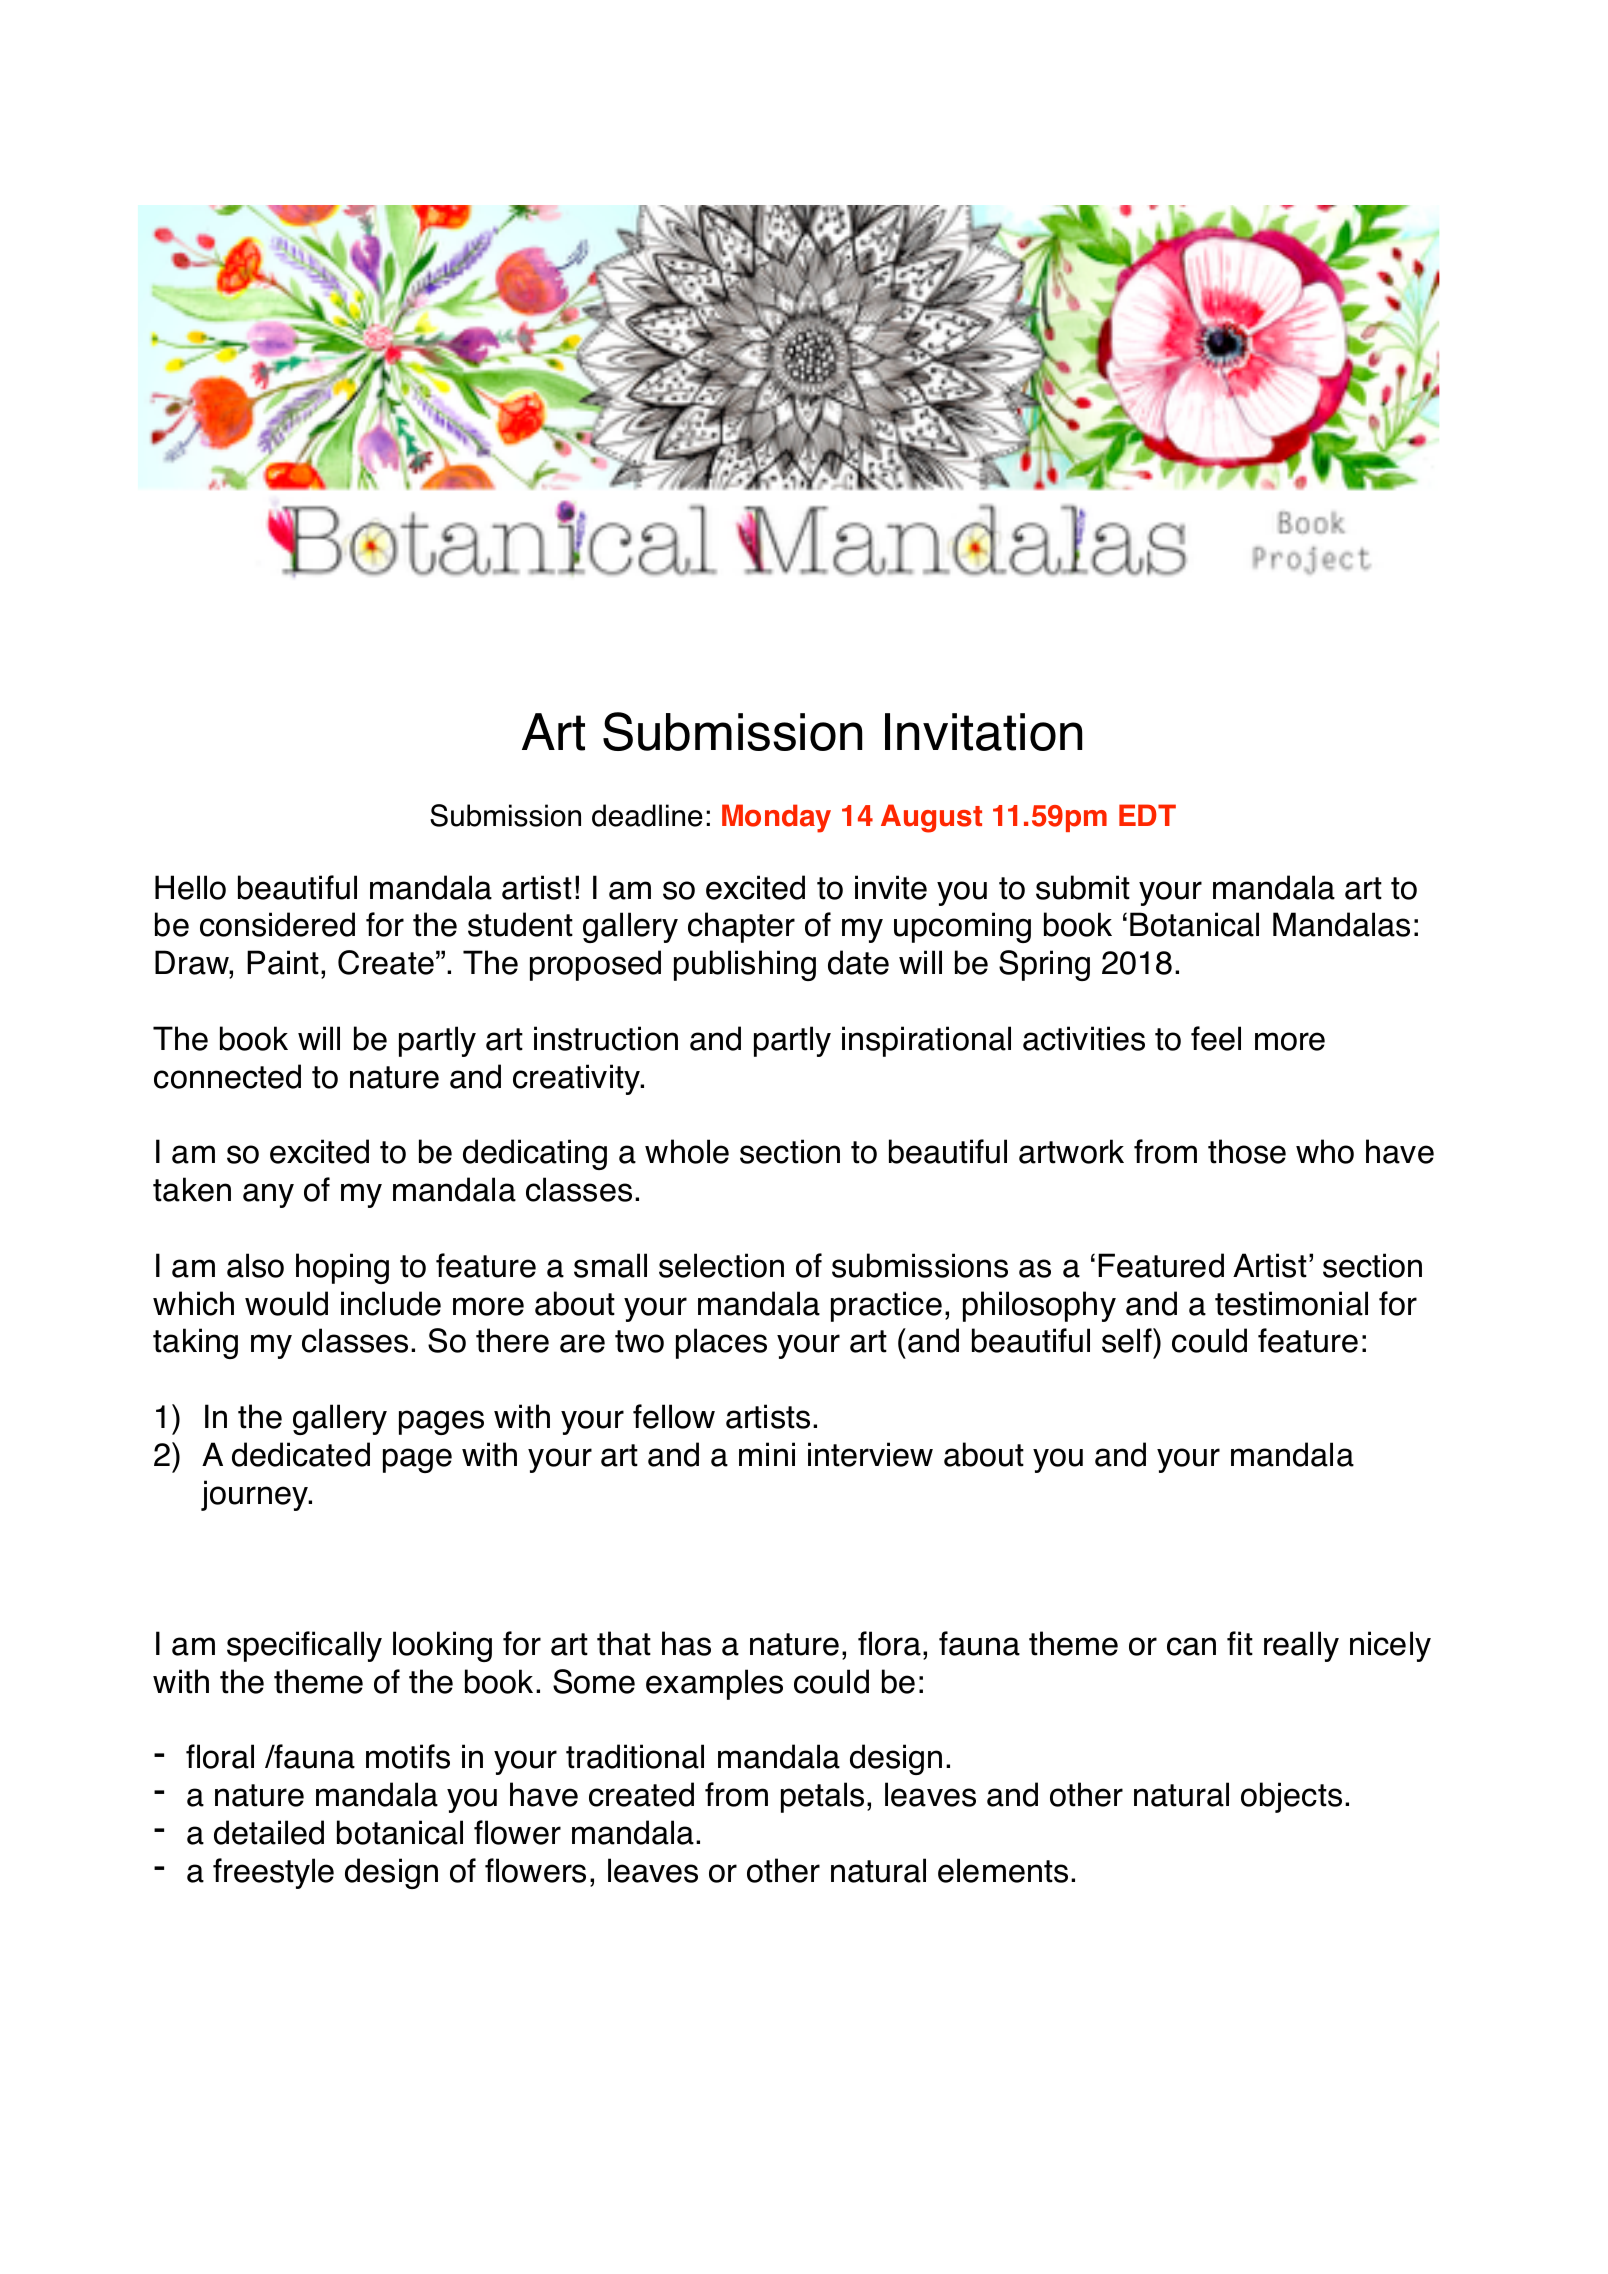 This screenshot has height=2274, width=1608. What do you see at coordinates (227, 1076) in the screenshot?
I see `connected` at bounding box center [227, 1076].
